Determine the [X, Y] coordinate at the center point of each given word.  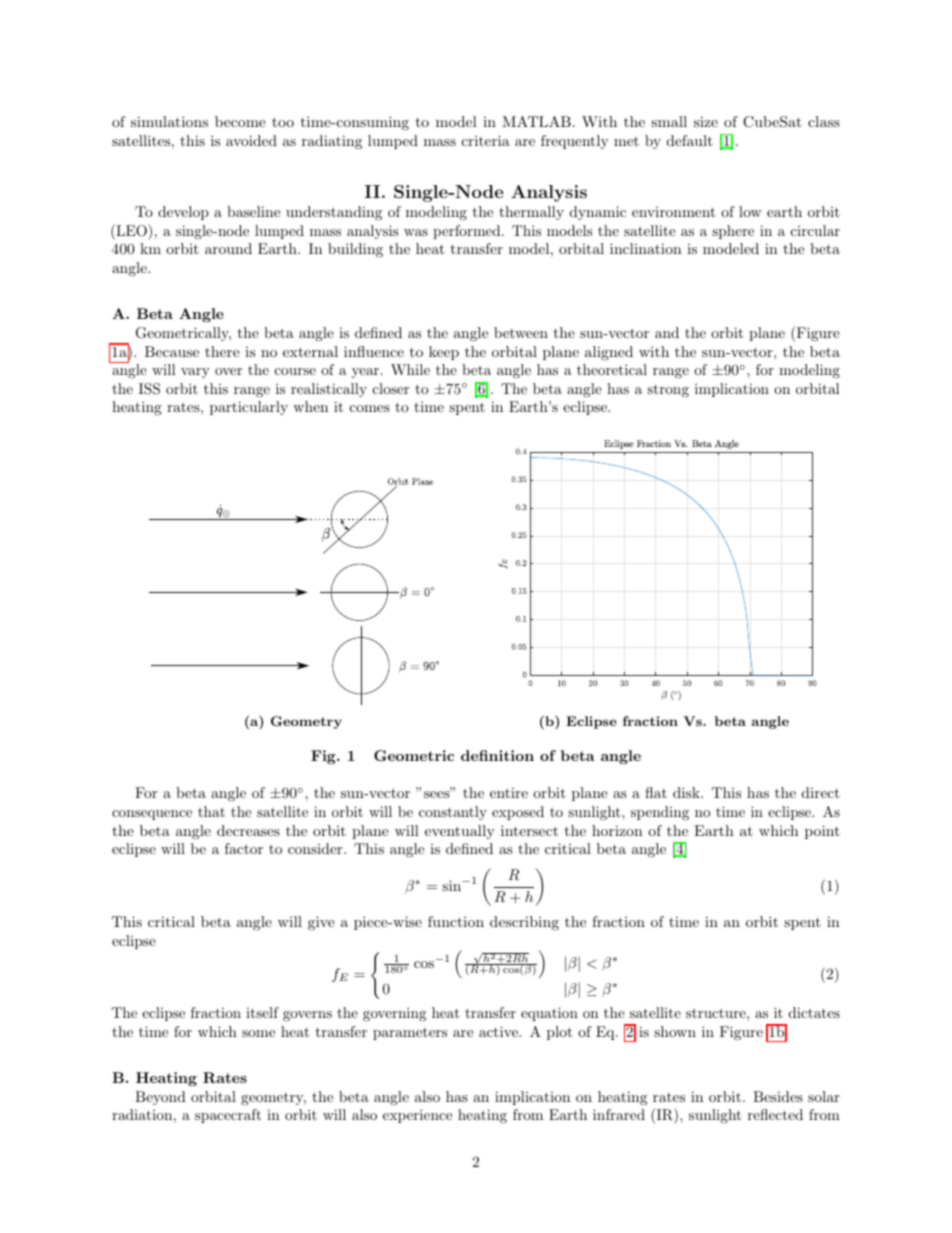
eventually [460, 832]
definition [497, 755]
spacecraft [228, 1116]
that [211, 811]
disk [687, 792]
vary [195, 373]
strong [668, 390]
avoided [251, 140]
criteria [486, 140]
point [822, 832]
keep [444, 353]
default [690, 140]
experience [417, 1116]
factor [244, 848]
